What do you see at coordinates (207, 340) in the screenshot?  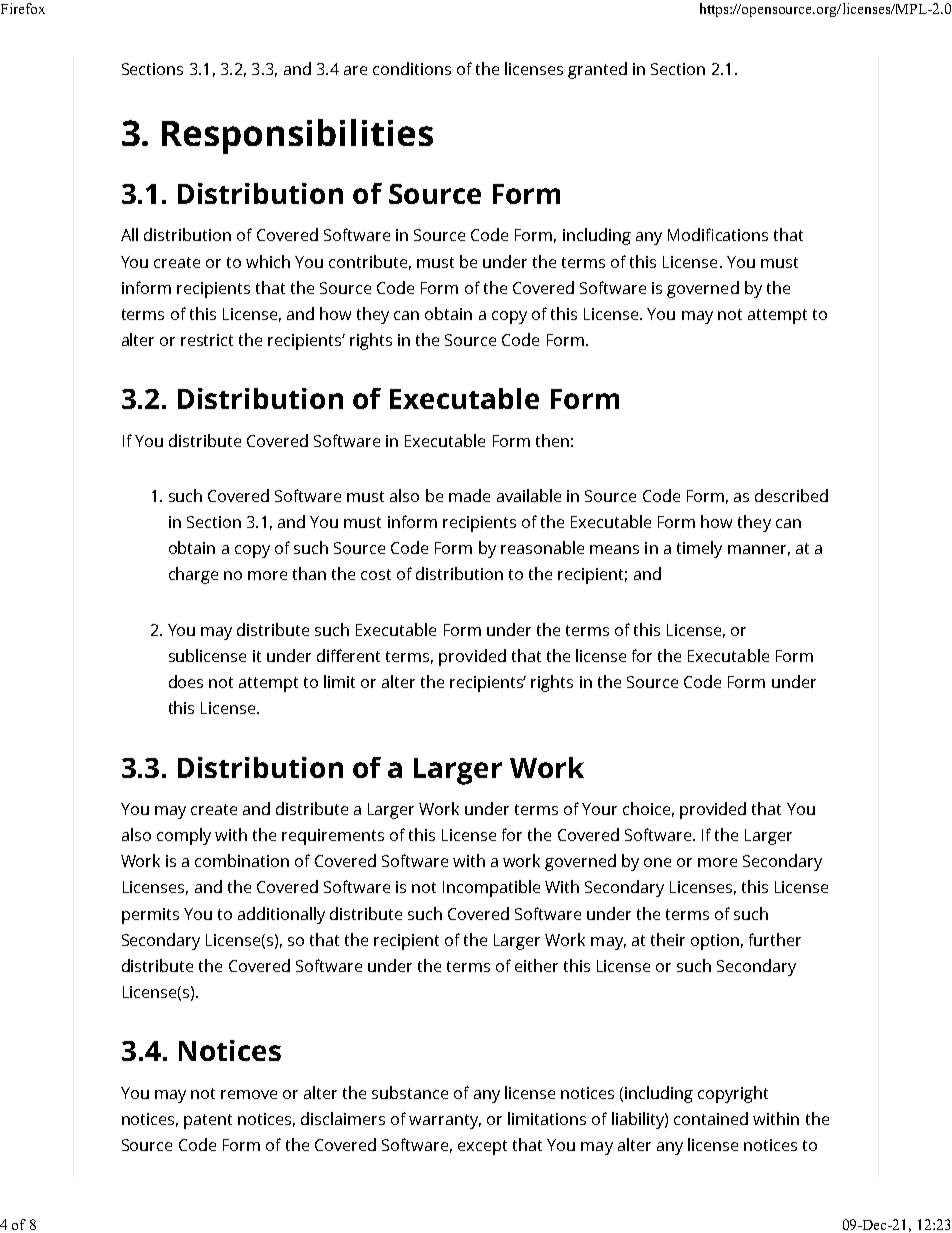 I see `restrict` at bounding box center [207, 340].
